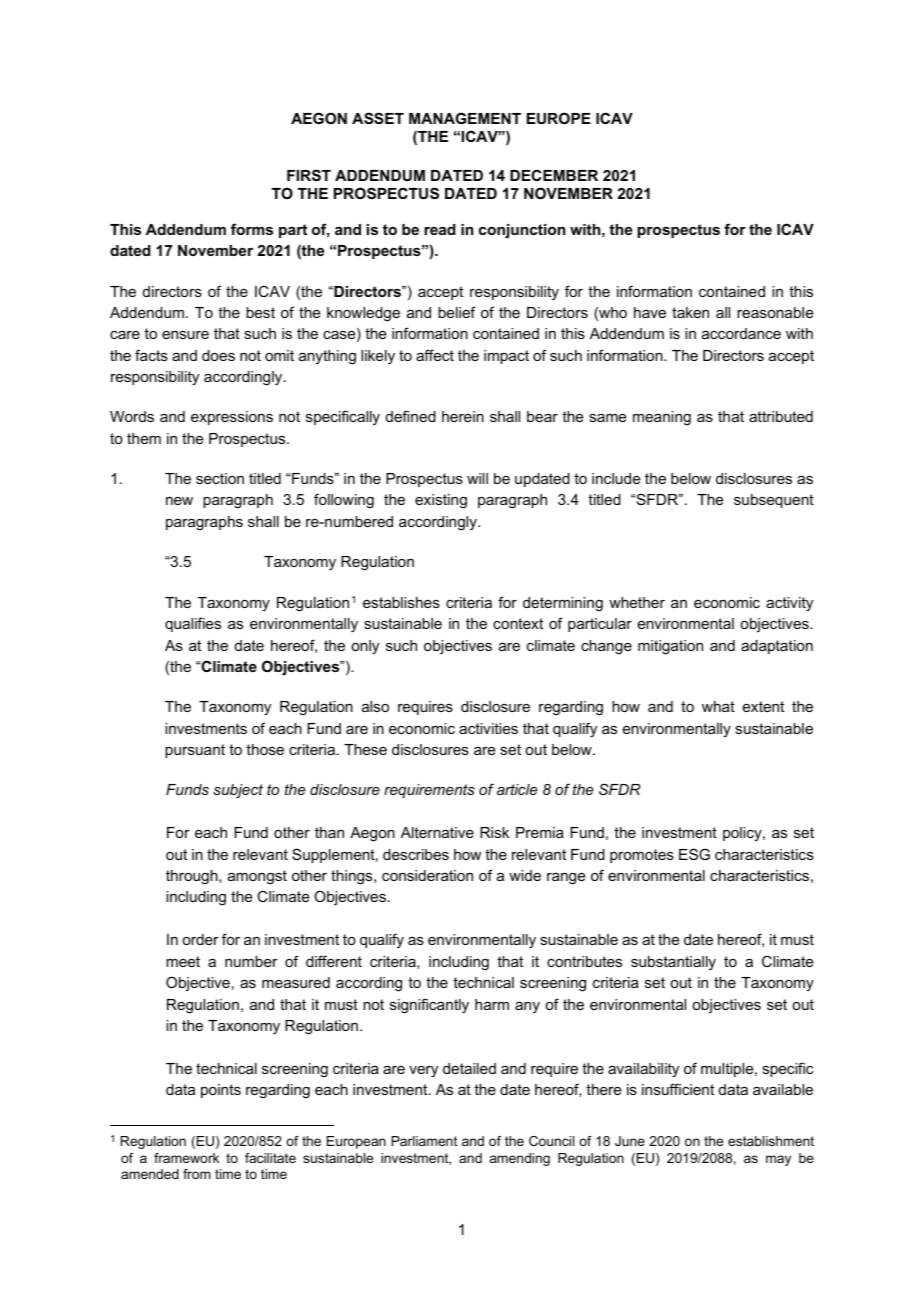 The height and width of the screenshot is (1308, 924). What do you see at coordinates (186, 1158) in the screenshot?
I see `framework` at bounding box center [186, 1158].
